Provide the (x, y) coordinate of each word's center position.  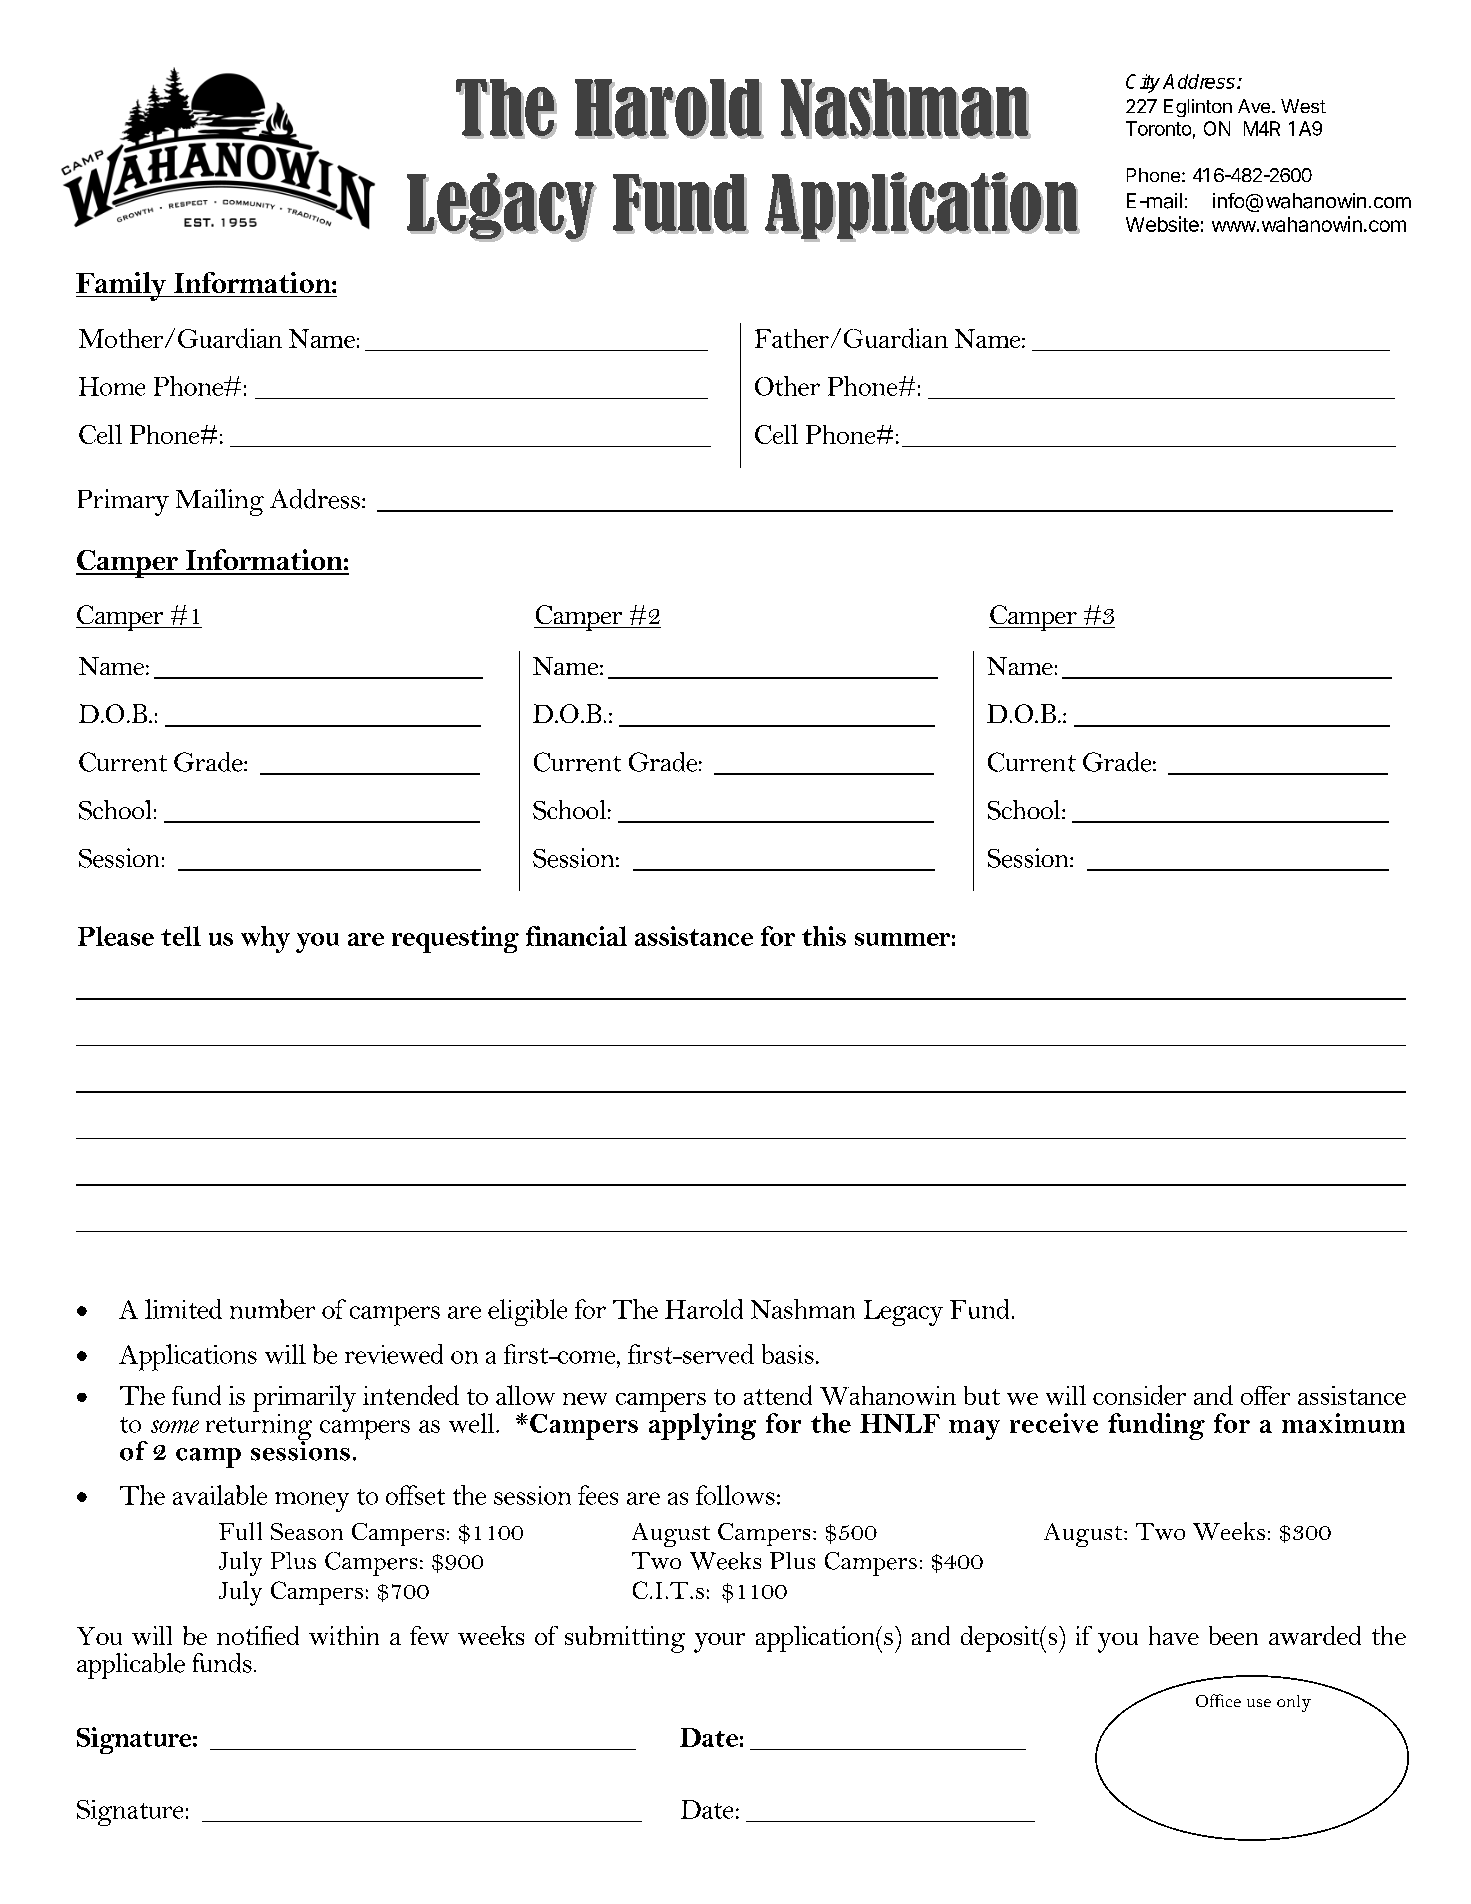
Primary (123, 502)
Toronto (1158, 128)
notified (258, 1635)
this (824, 936)
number (272, 1309)
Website (1162, 224)
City (1143, 83)
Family (122, 286)
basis (788, 1354)
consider (1139, 1395)
